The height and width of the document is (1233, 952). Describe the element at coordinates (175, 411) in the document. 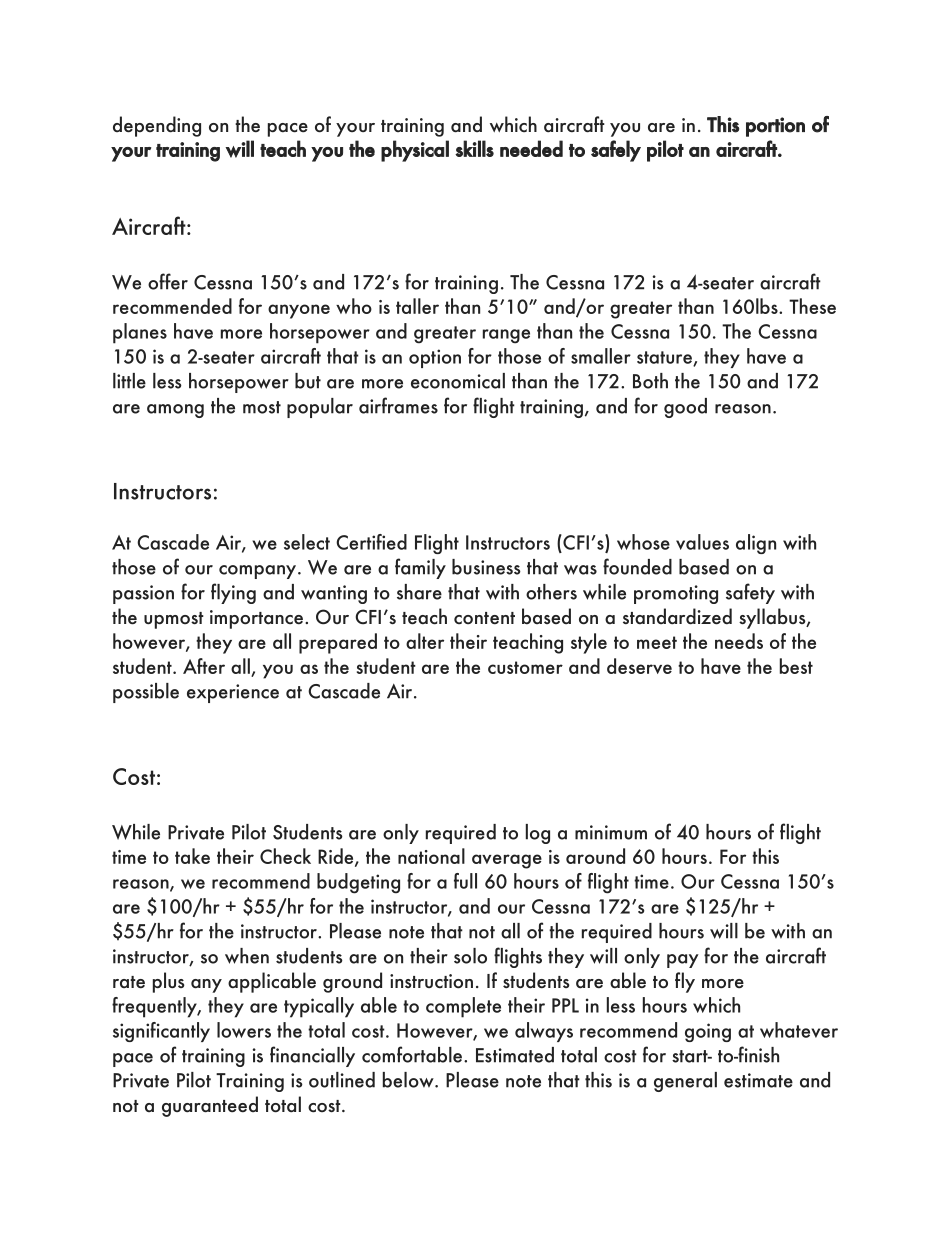

I see `among` at that location.
